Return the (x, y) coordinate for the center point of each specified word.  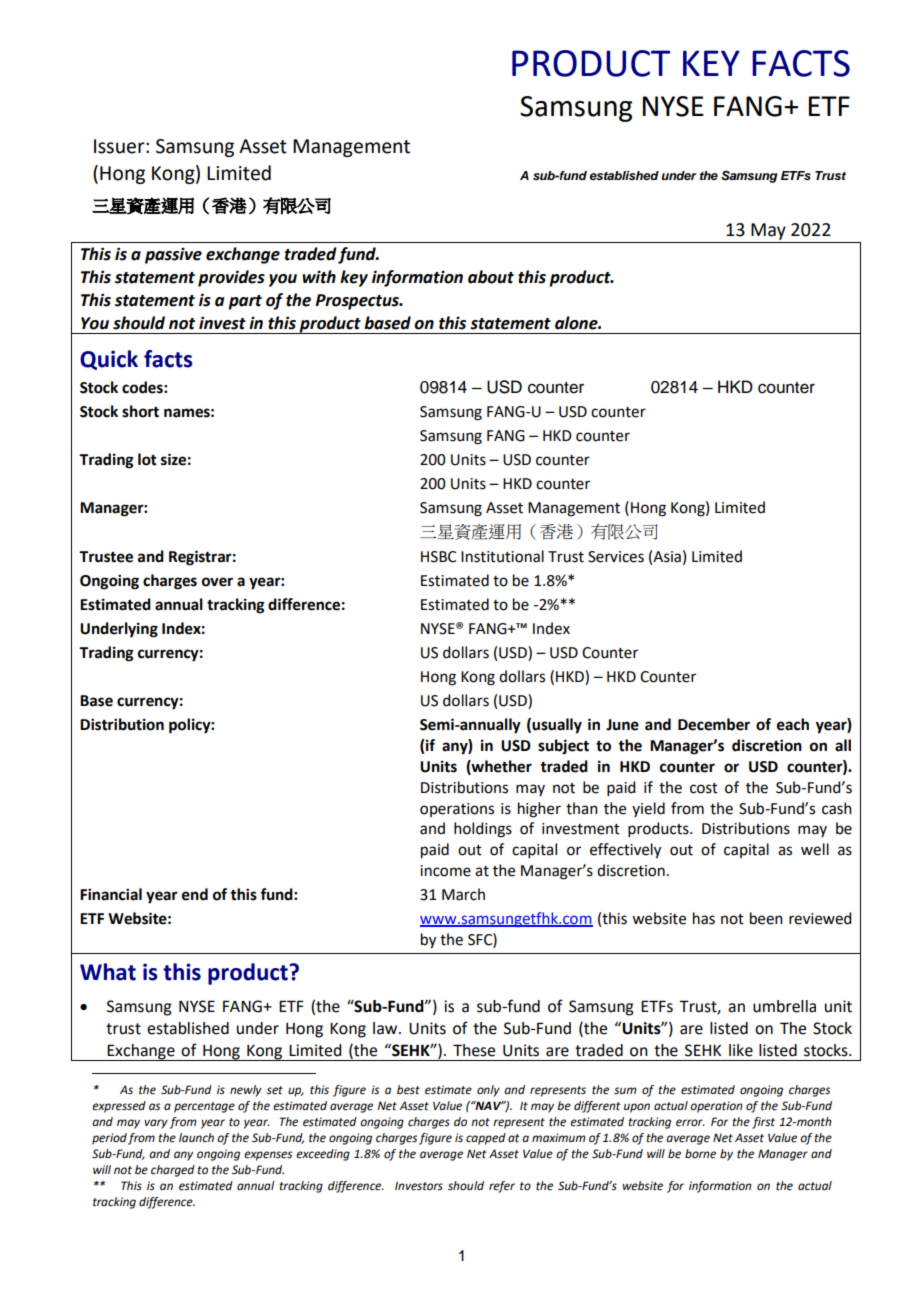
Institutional (502, 556)
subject (563, 747)
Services (616, 557)
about (491, 277)
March (463, 894)
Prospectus (358, 302)
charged (173, 1171)
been (766, 918)
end (195, 894)
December (714, 724)
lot (147, 459)
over (217, 582)
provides (231, 278)
